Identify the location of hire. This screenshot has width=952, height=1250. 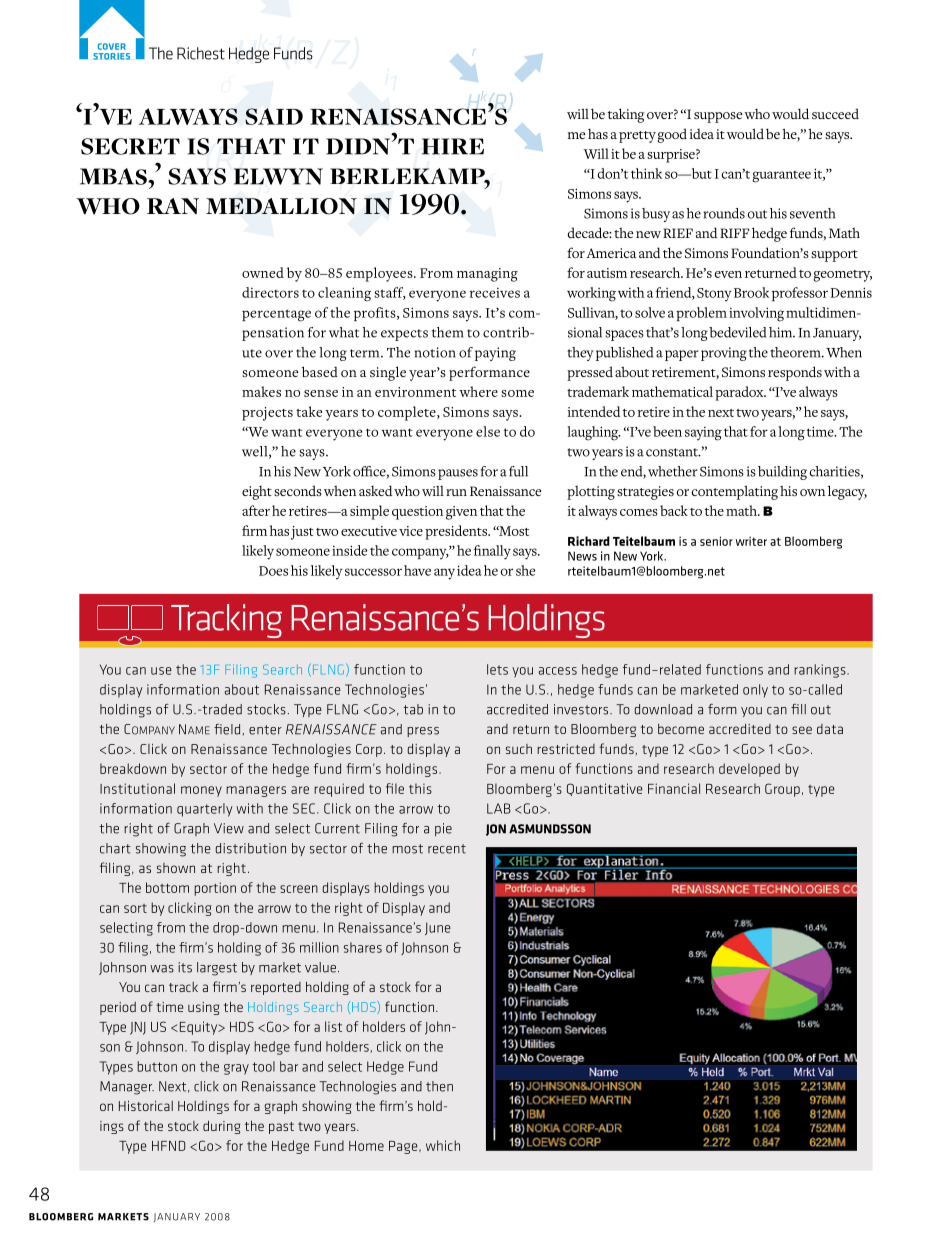
(453, 146).
